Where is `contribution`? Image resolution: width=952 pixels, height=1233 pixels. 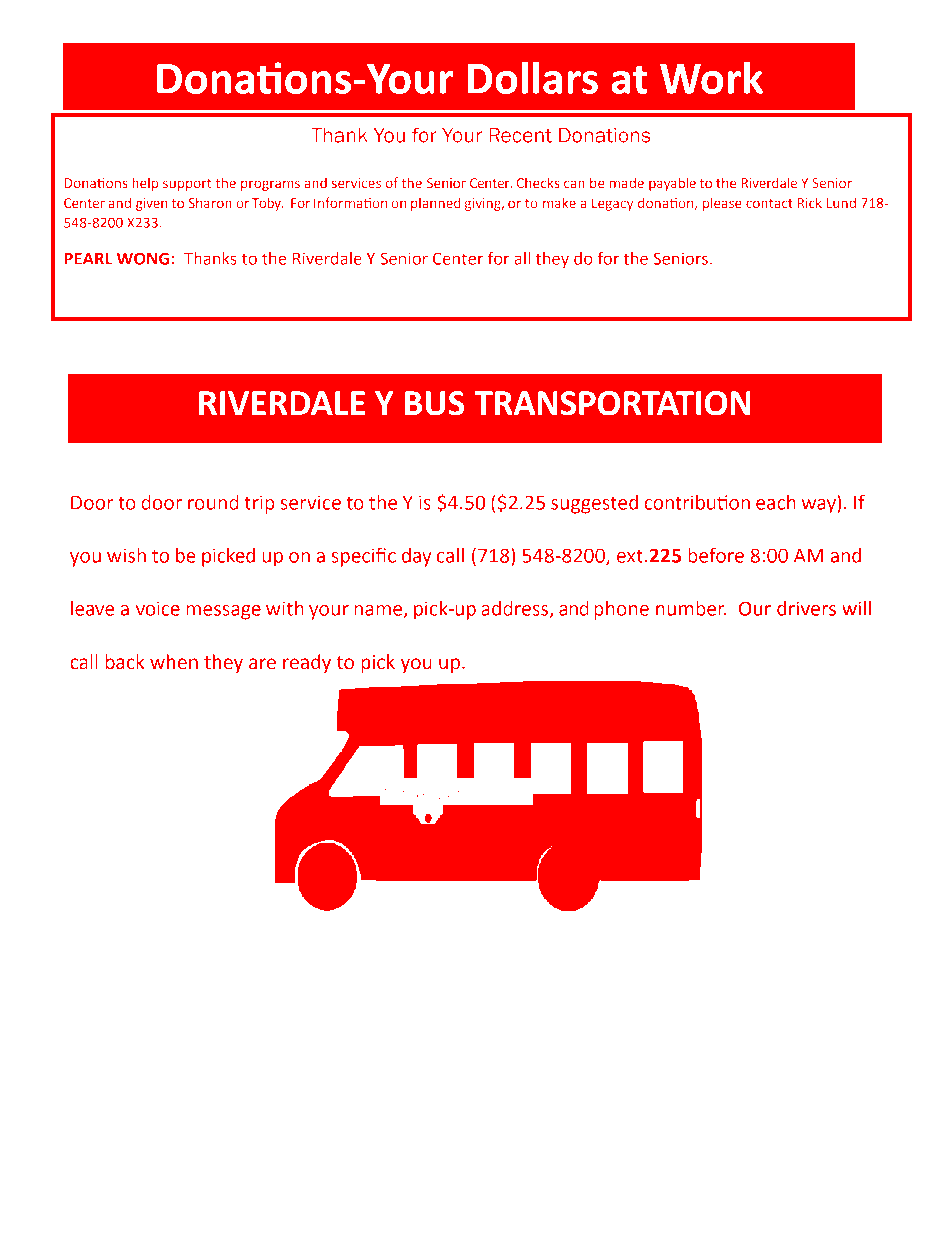 contribution is located at coordinates (697, 502).
